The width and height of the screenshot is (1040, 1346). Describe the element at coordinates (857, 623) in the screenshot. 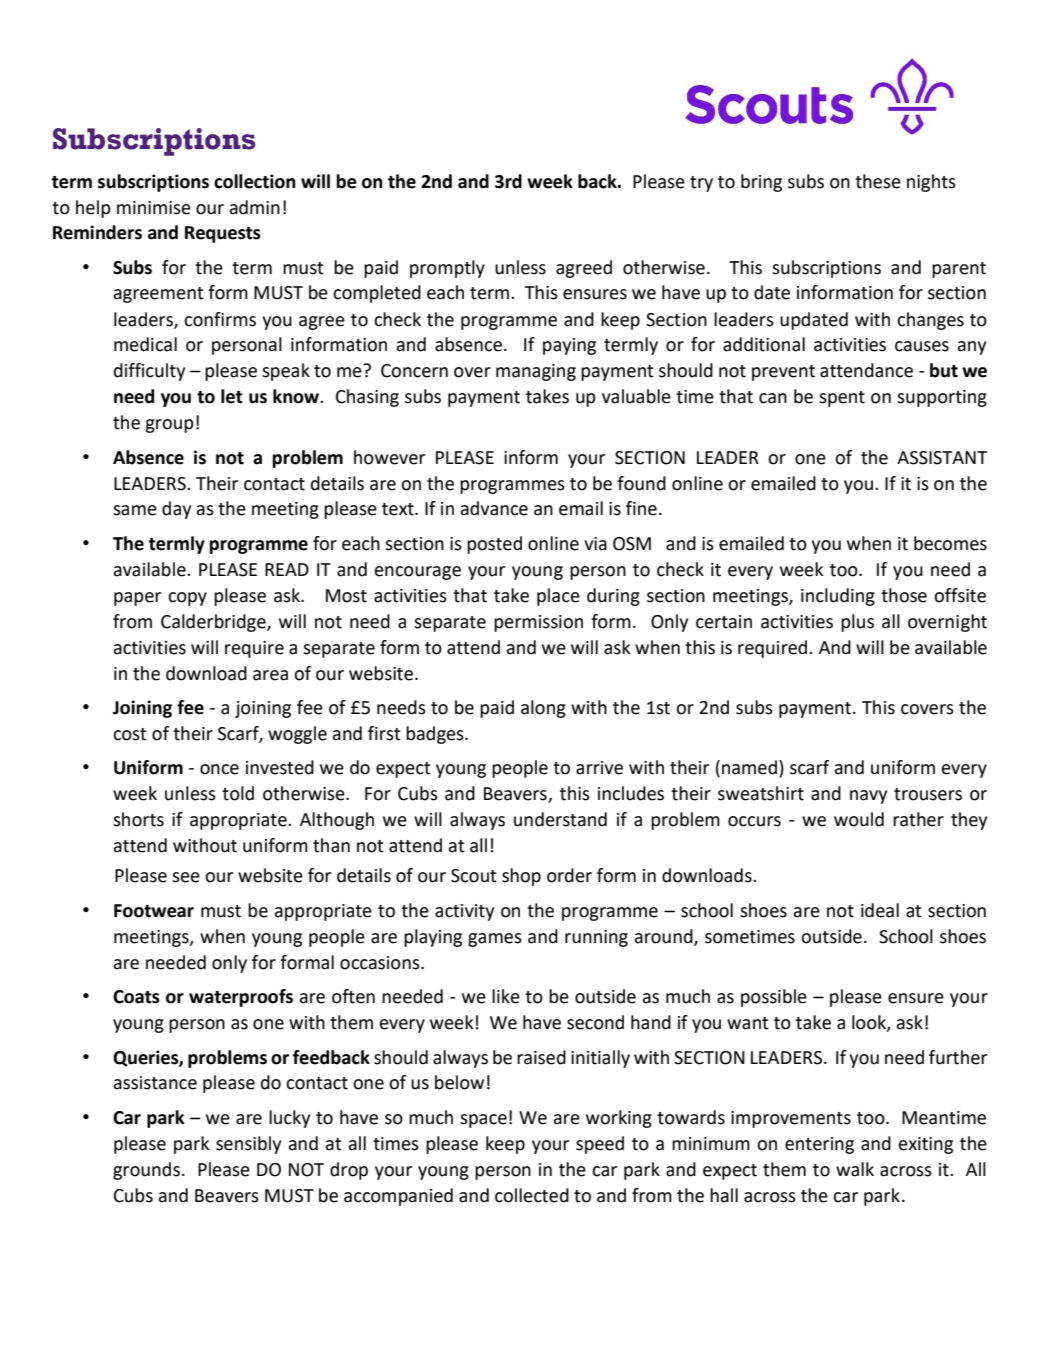

I see `plus` at that location.
